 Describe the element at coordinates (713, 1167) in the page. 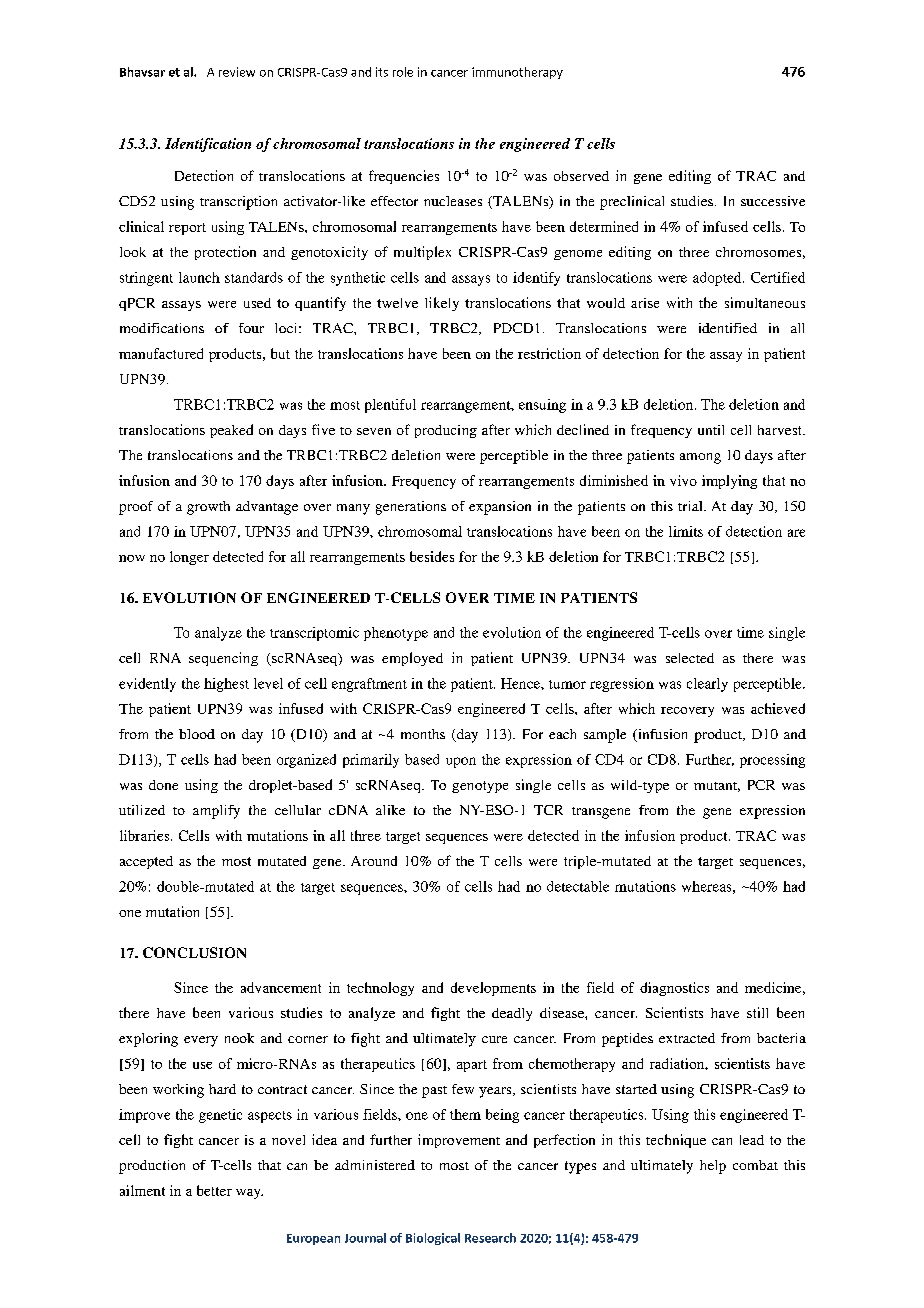

I see `help` at that location.
